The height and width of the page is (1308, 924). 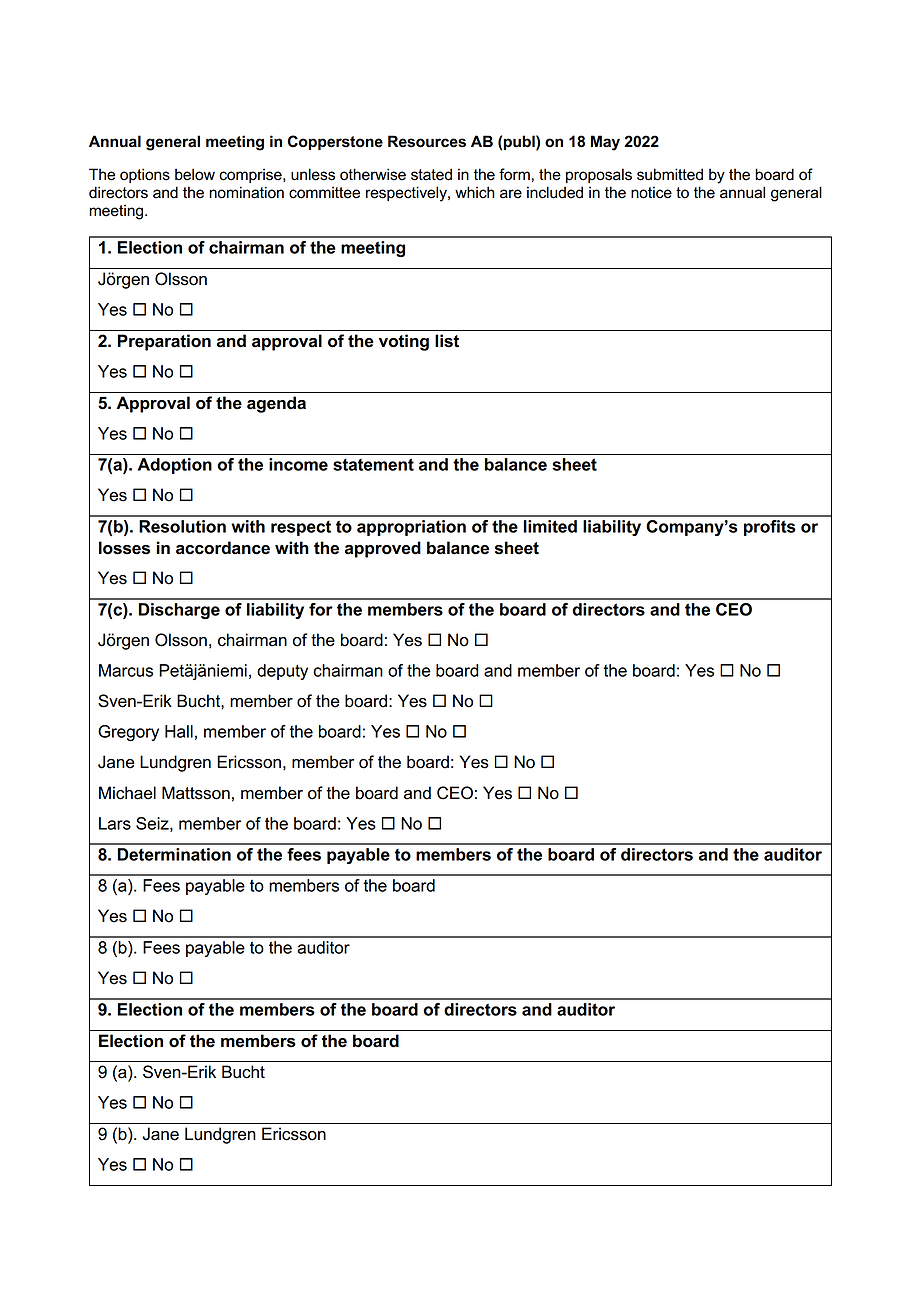 I want to click on deputy, so click(x=282, y=672).
